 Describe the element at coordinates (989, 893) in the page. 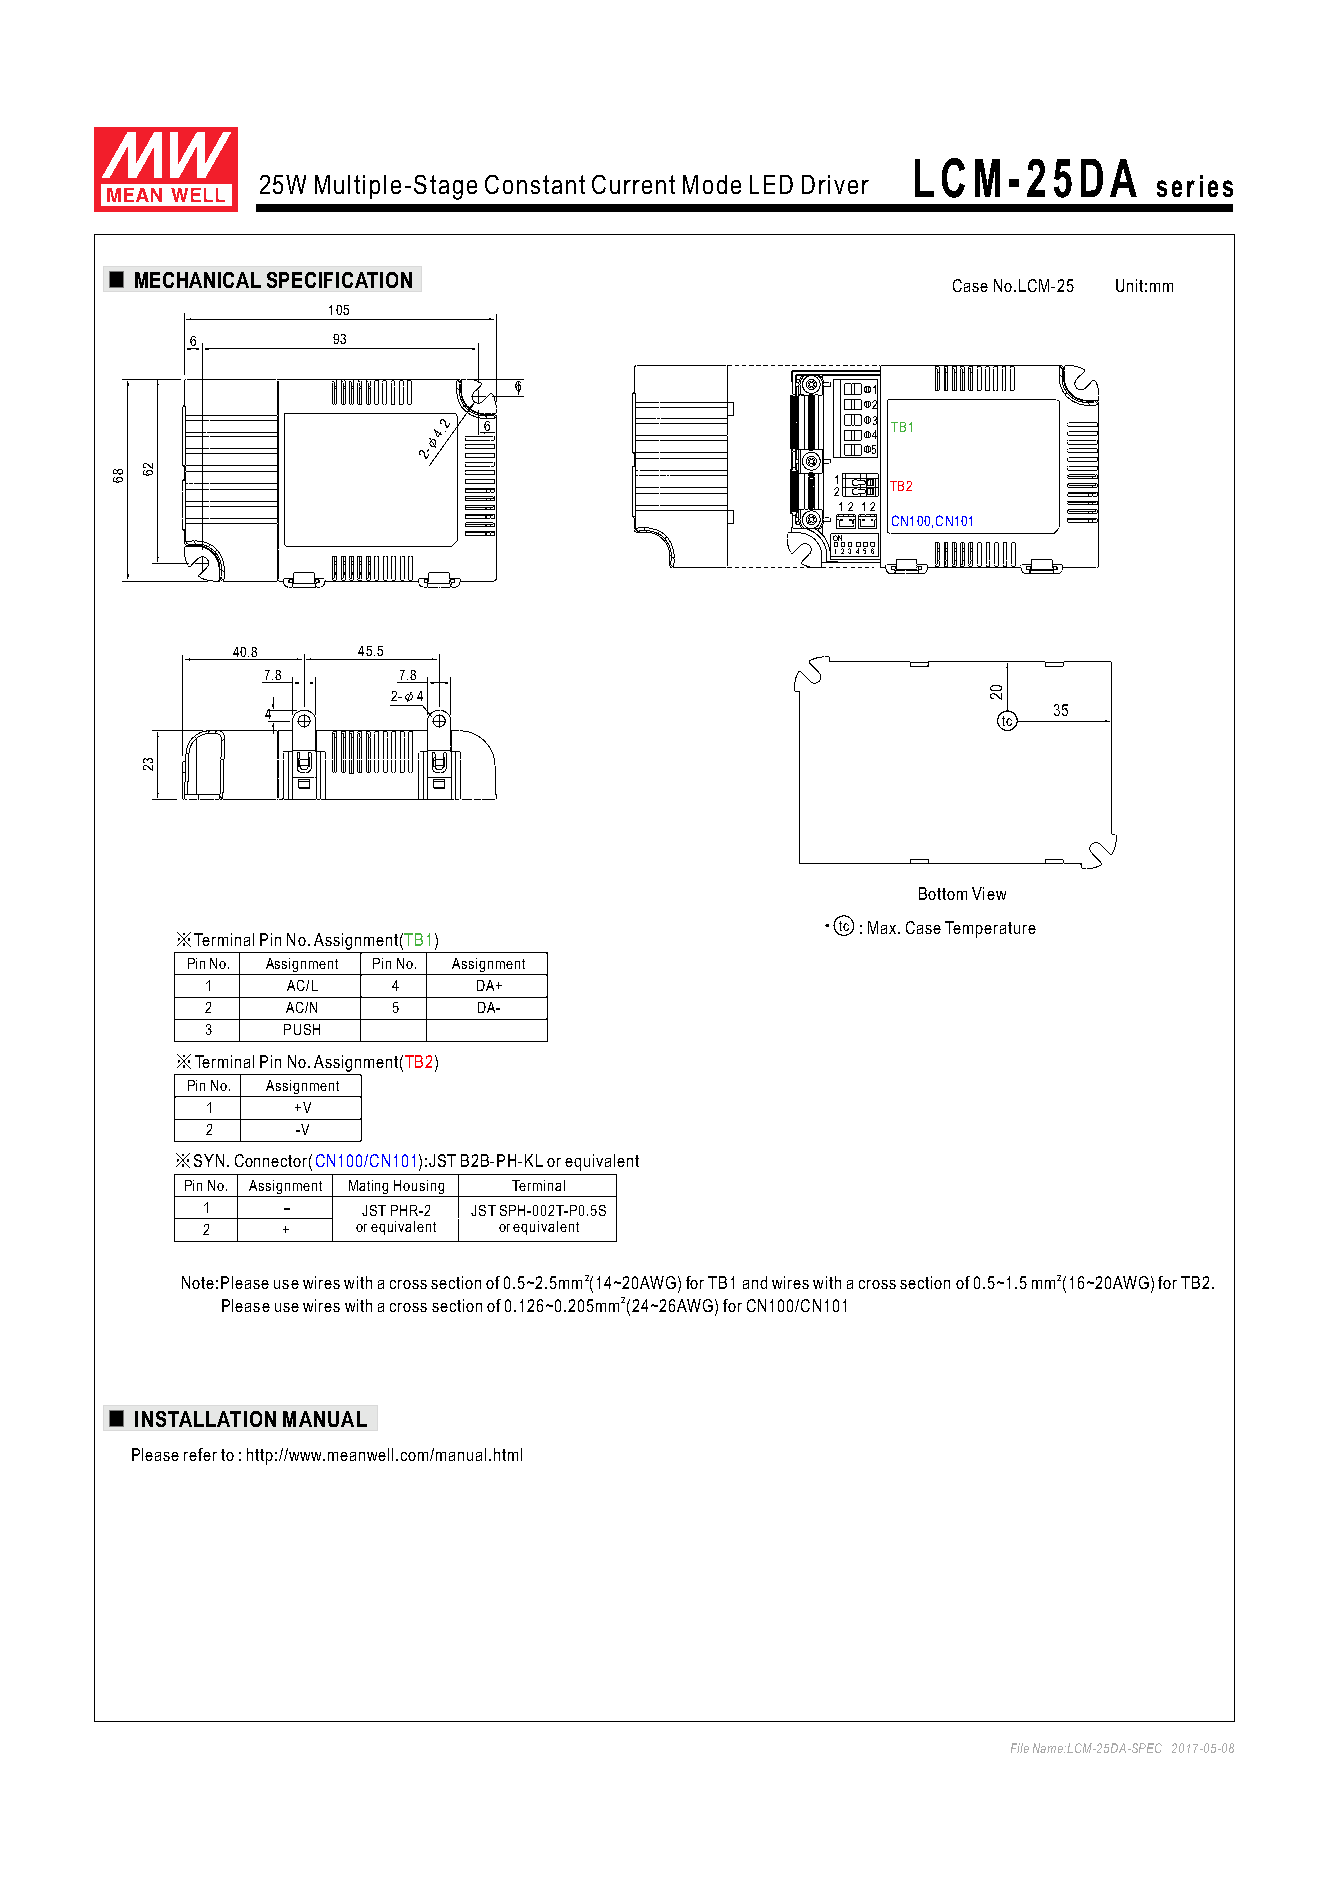

I see `View` at that location.
